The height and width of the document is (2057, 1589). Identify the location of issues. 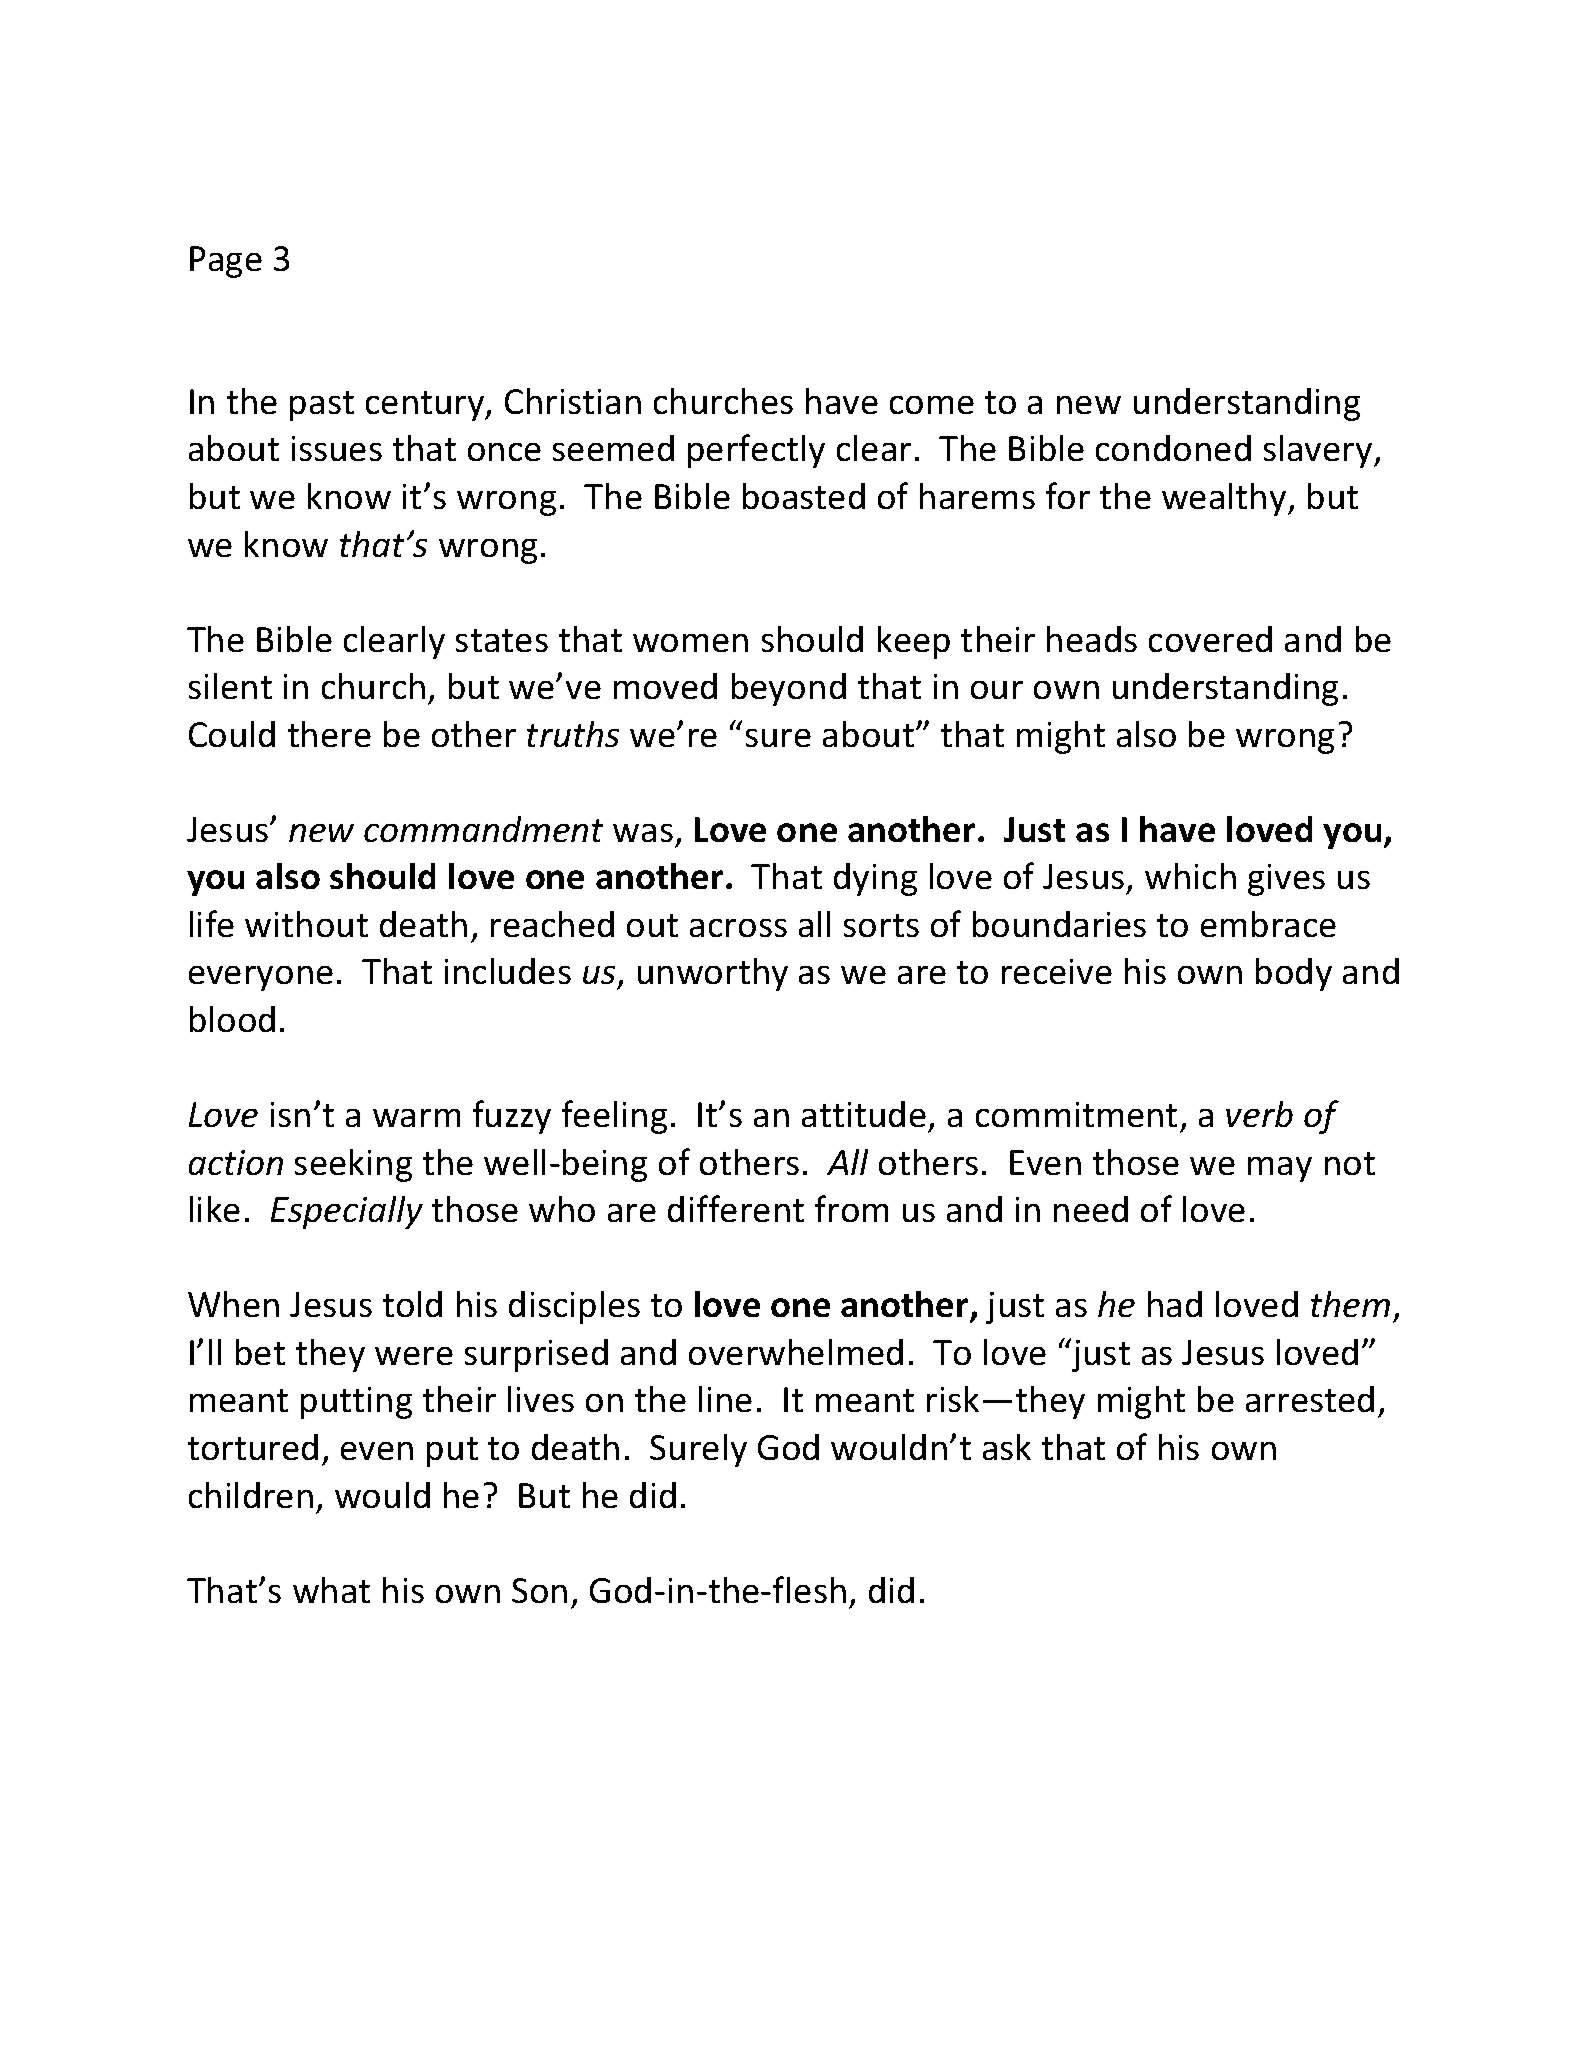
(337, 448).
